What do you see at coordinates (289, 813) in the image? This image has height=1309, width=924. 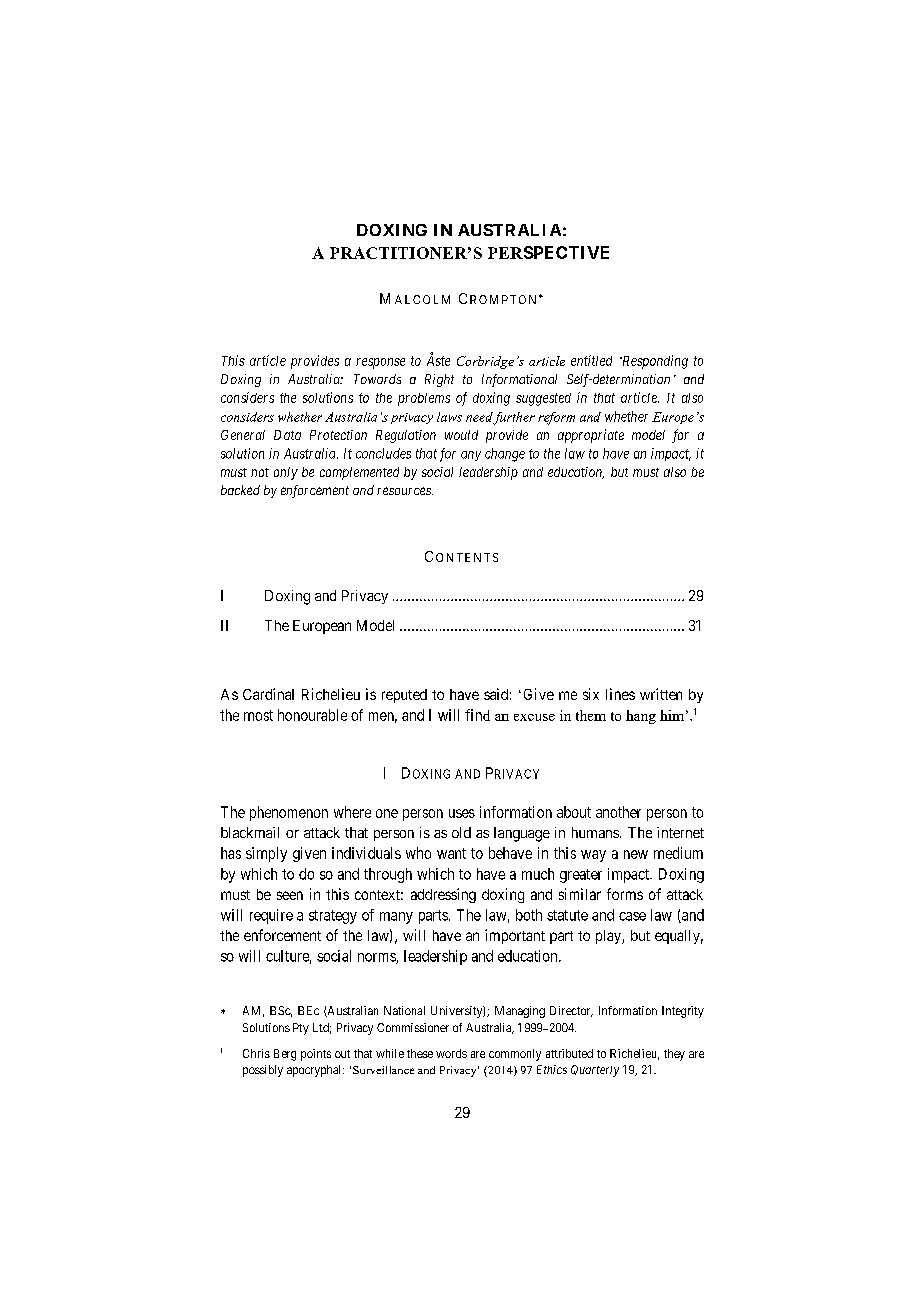 I see `phenomenon` at bounding box center [289, 813].
